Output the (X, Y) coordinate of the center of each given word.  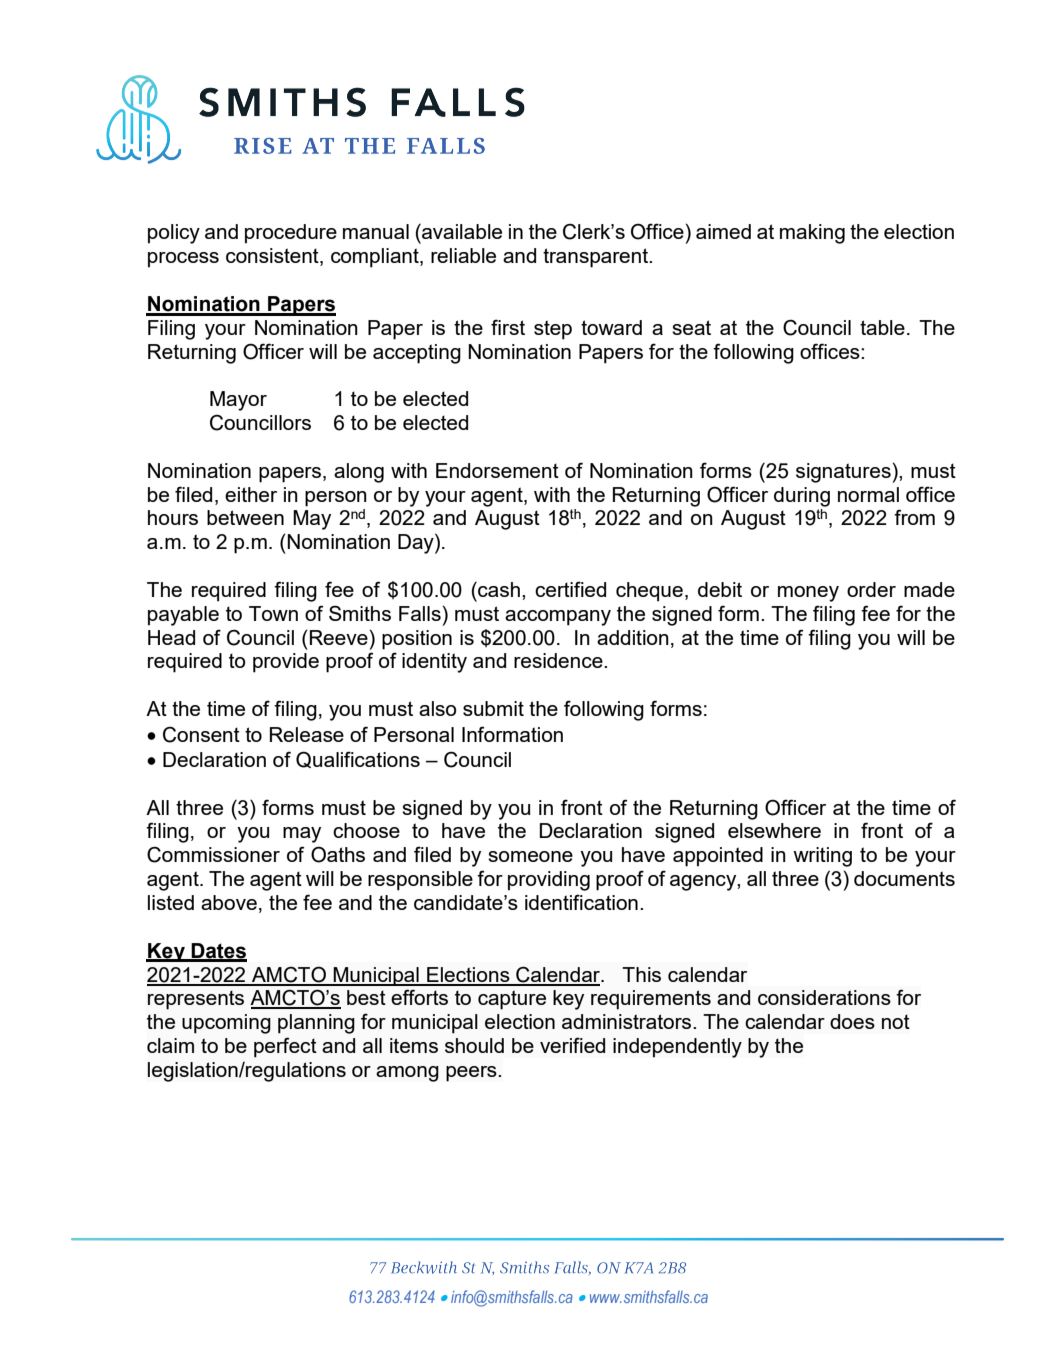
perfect (285, 1047)
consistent (273, 257)
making (812, 234)
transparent (597, 258)
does (852, 1021)
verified (572, 1045)
